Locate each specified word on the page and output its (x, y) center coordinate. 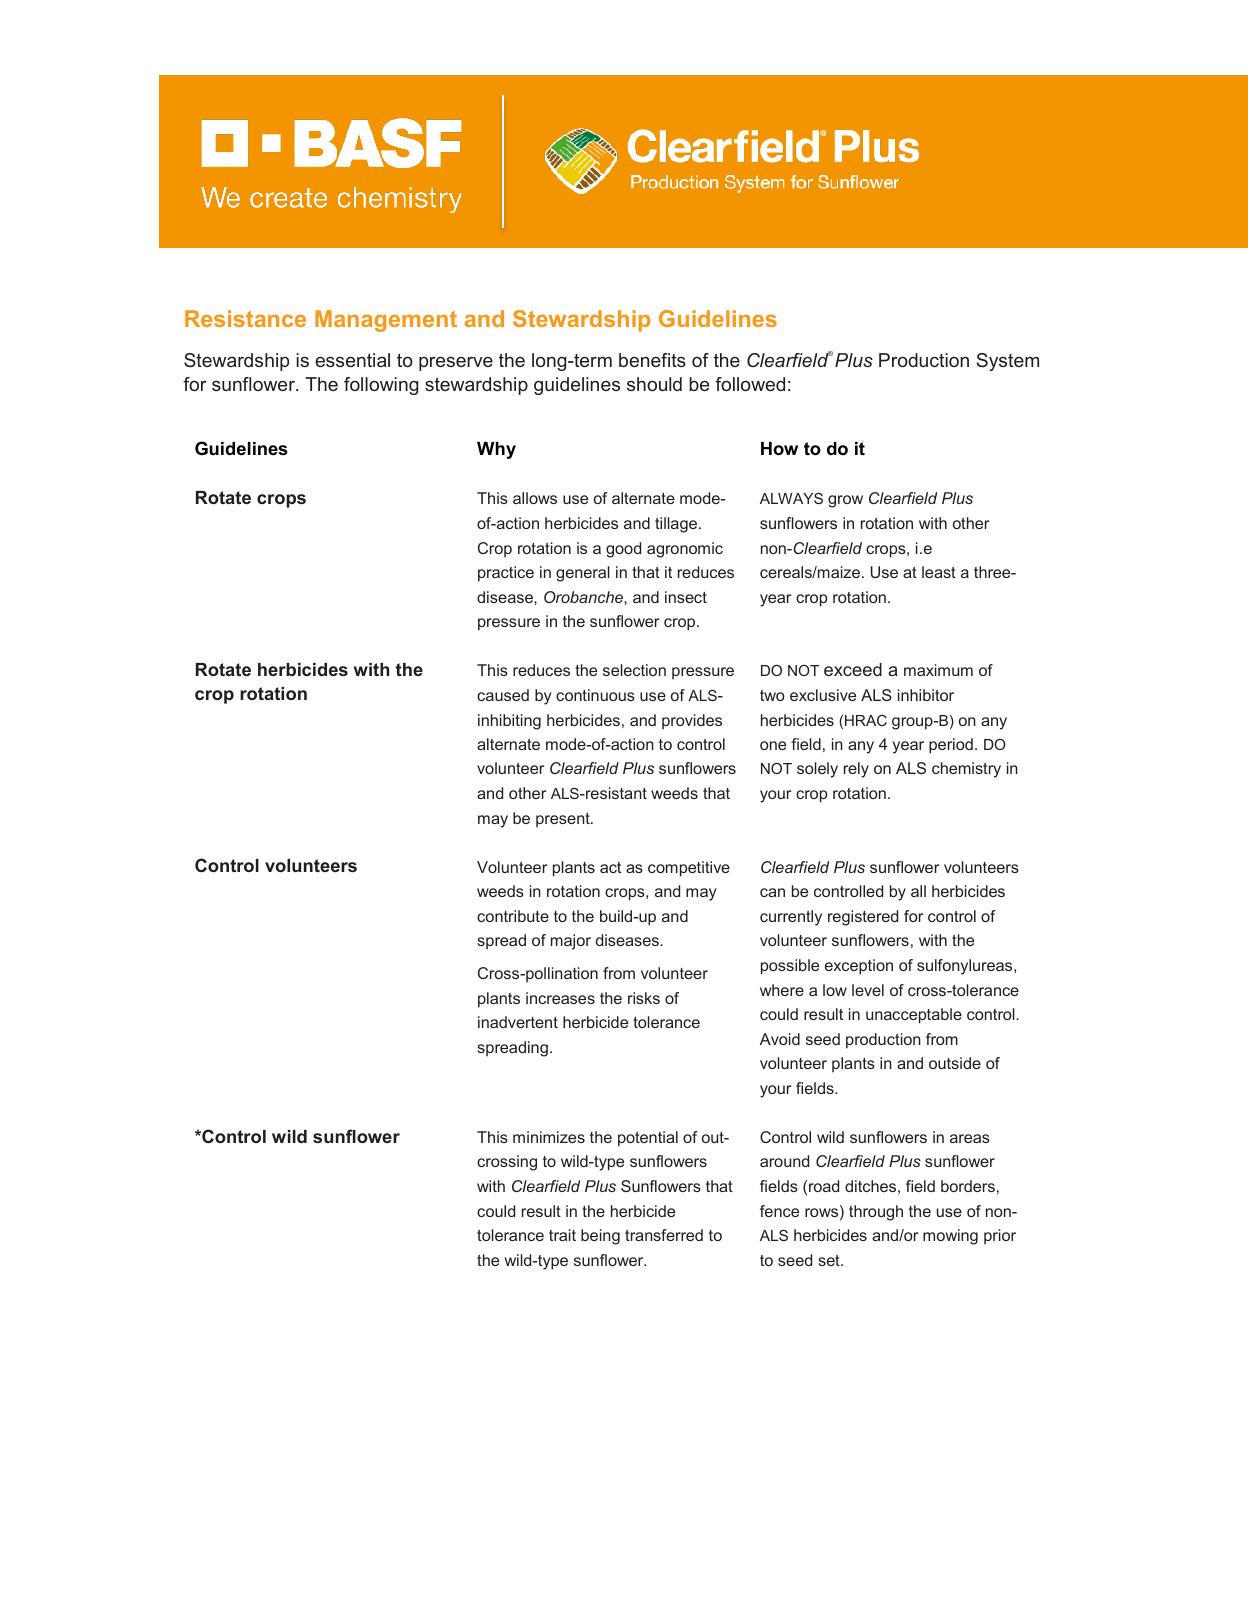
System (1007, 362)
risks (644, 998)
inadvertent (518, 1022)
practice (506, 574)
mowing (950, 1237)
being (600, 1237)
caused (503, 695)
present (564, 820)
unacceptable (914, 1016)
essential (352, 360)
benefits (652, 360)
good (623, 550)
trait (562, 1235)
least (939, 572)
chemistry (966, 770)
